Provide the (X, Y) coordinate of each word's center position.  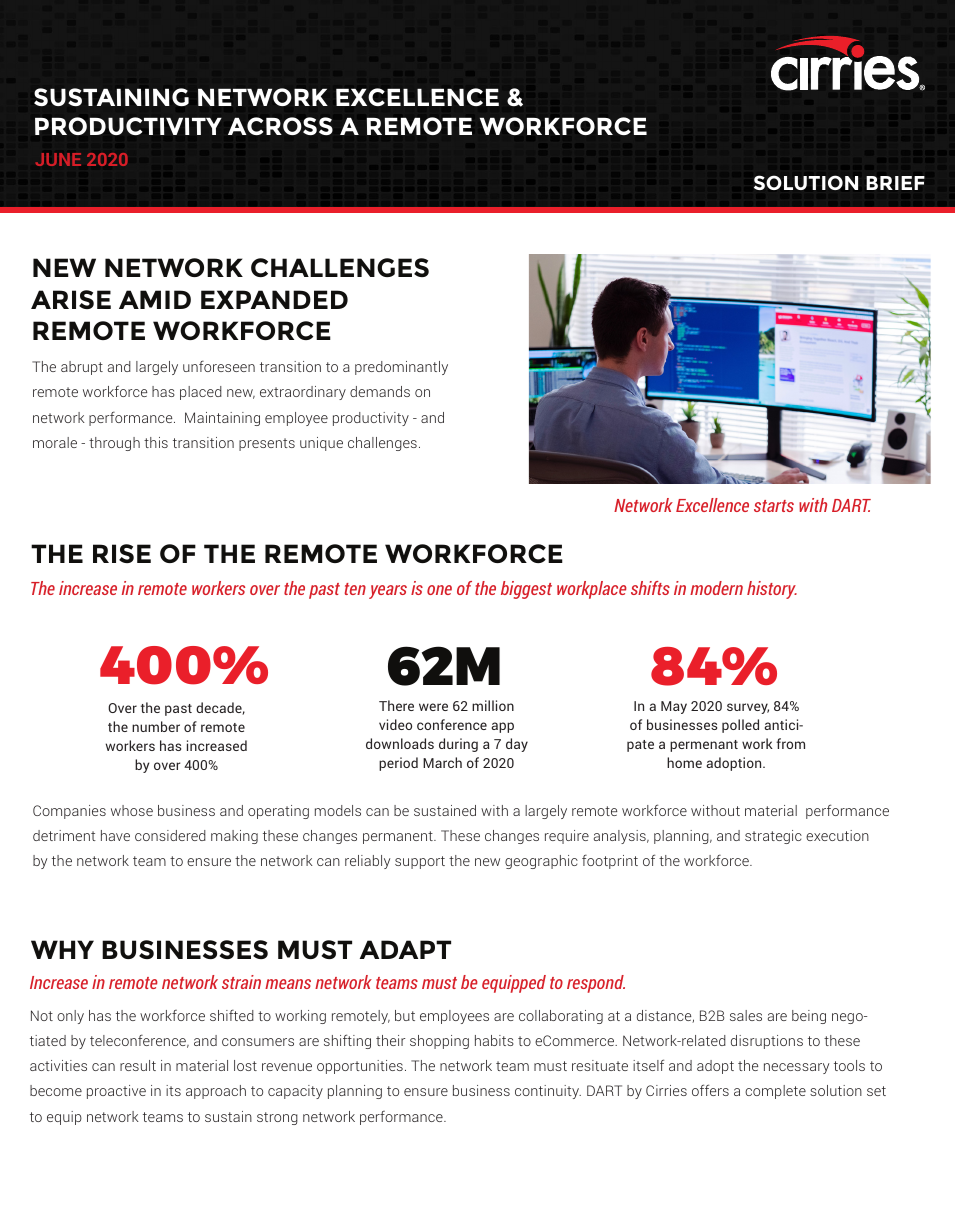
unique (321, 444)
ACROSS (280, 126)
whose (132, 810)
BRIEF (895, 183)
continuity (548, 1092)
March (442, 762)
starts (774, 506)
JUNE (58, 159)
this (156, 442)
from (790, 743)
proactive (116, 1092)
